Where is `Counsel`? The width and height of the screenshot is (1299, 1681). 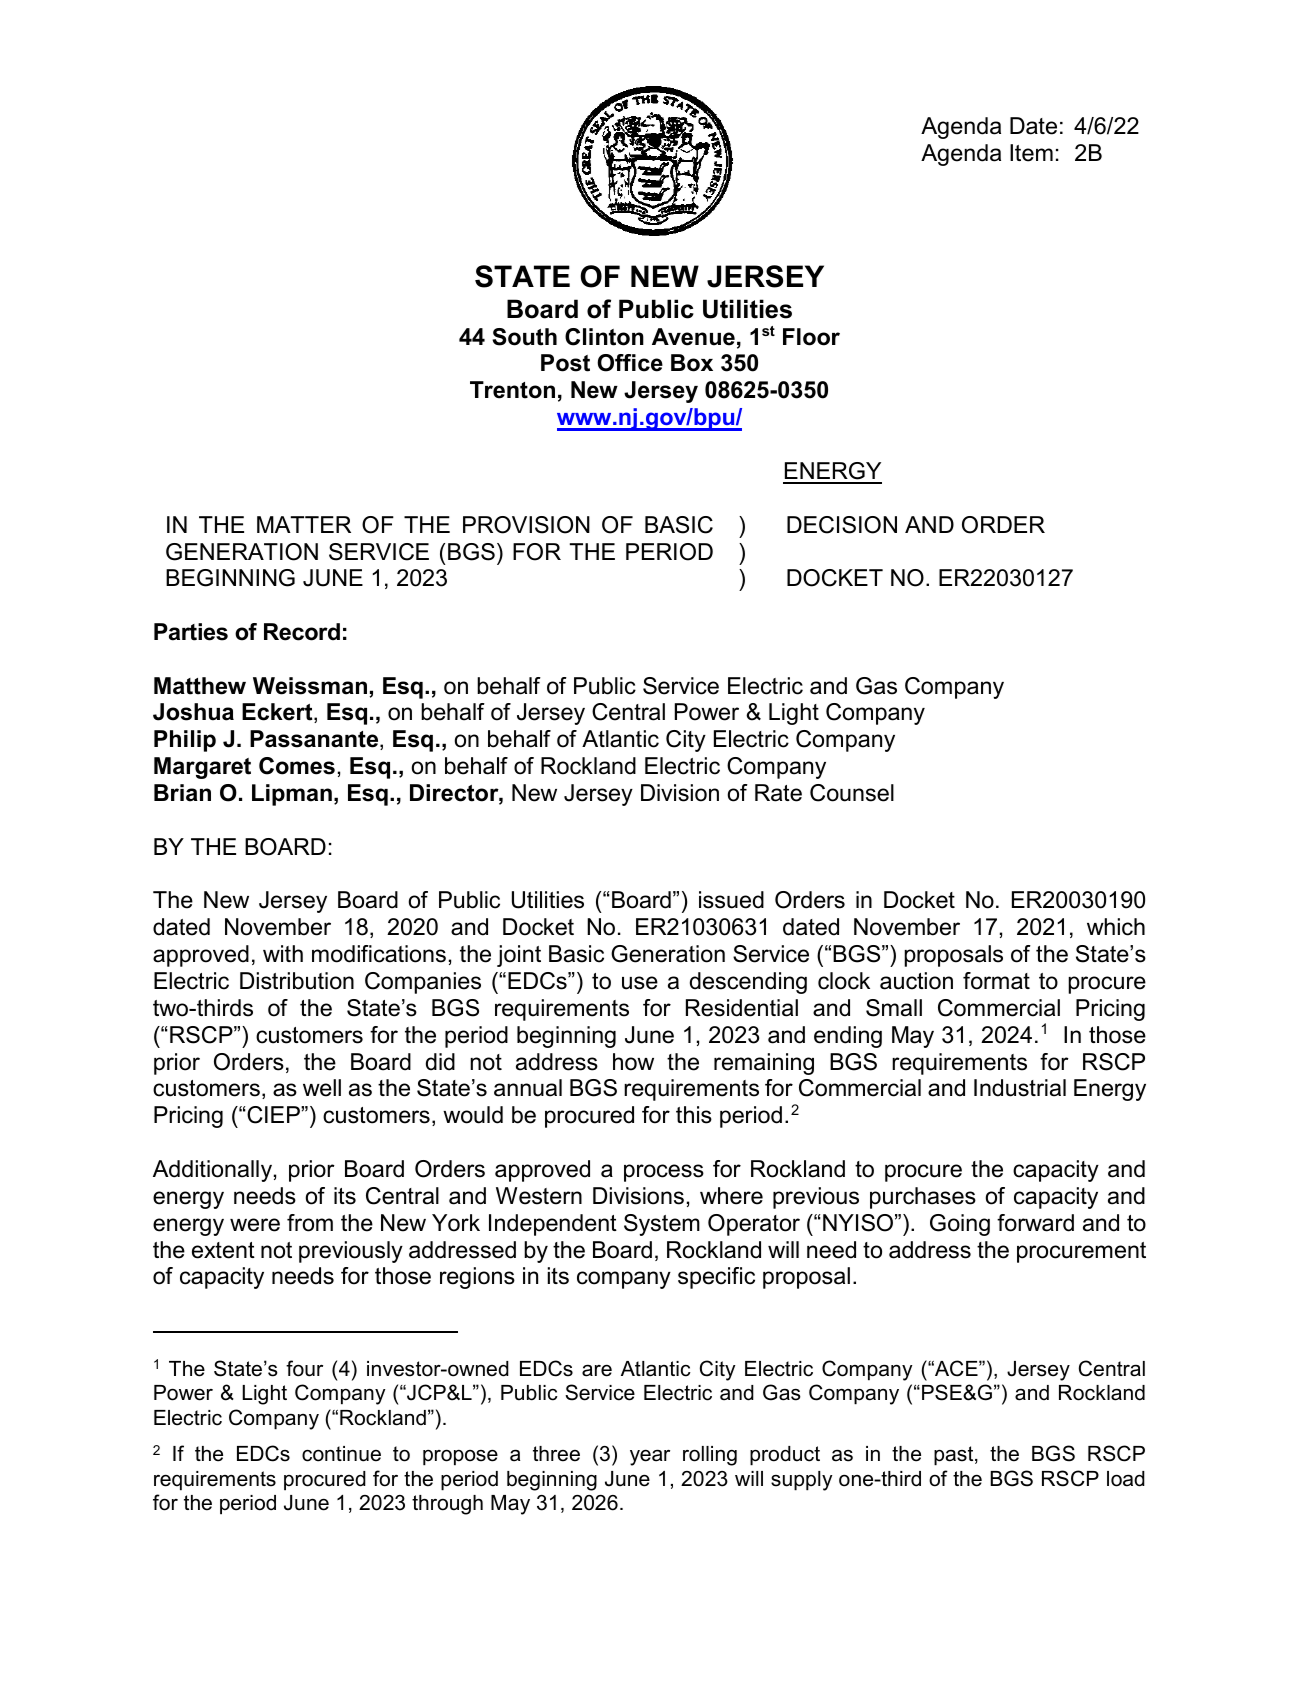
Counsel is located at coordinates (852, 793).
